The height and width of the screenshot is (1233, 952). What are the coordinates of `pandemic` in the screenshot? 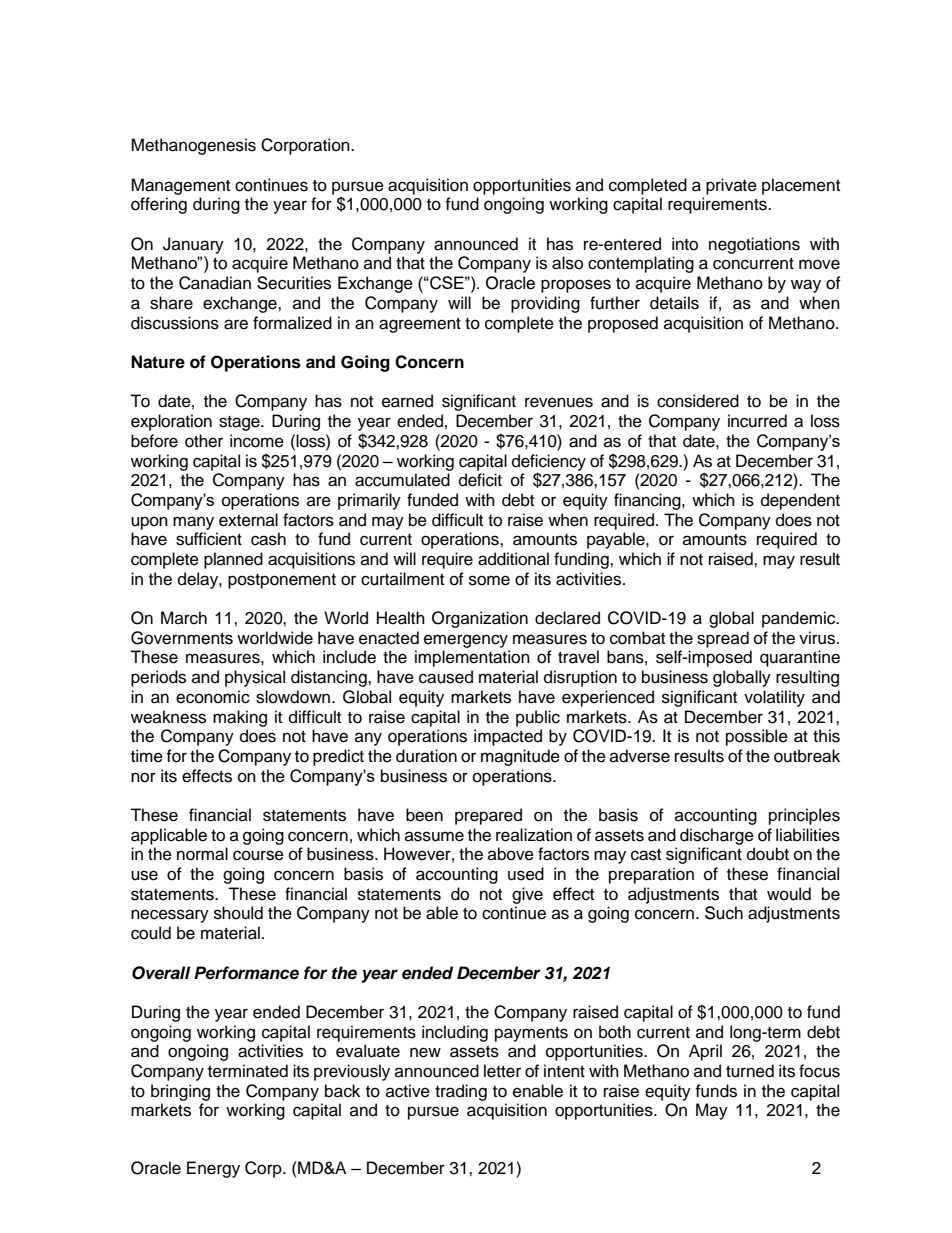 It's located at (800, 619).
